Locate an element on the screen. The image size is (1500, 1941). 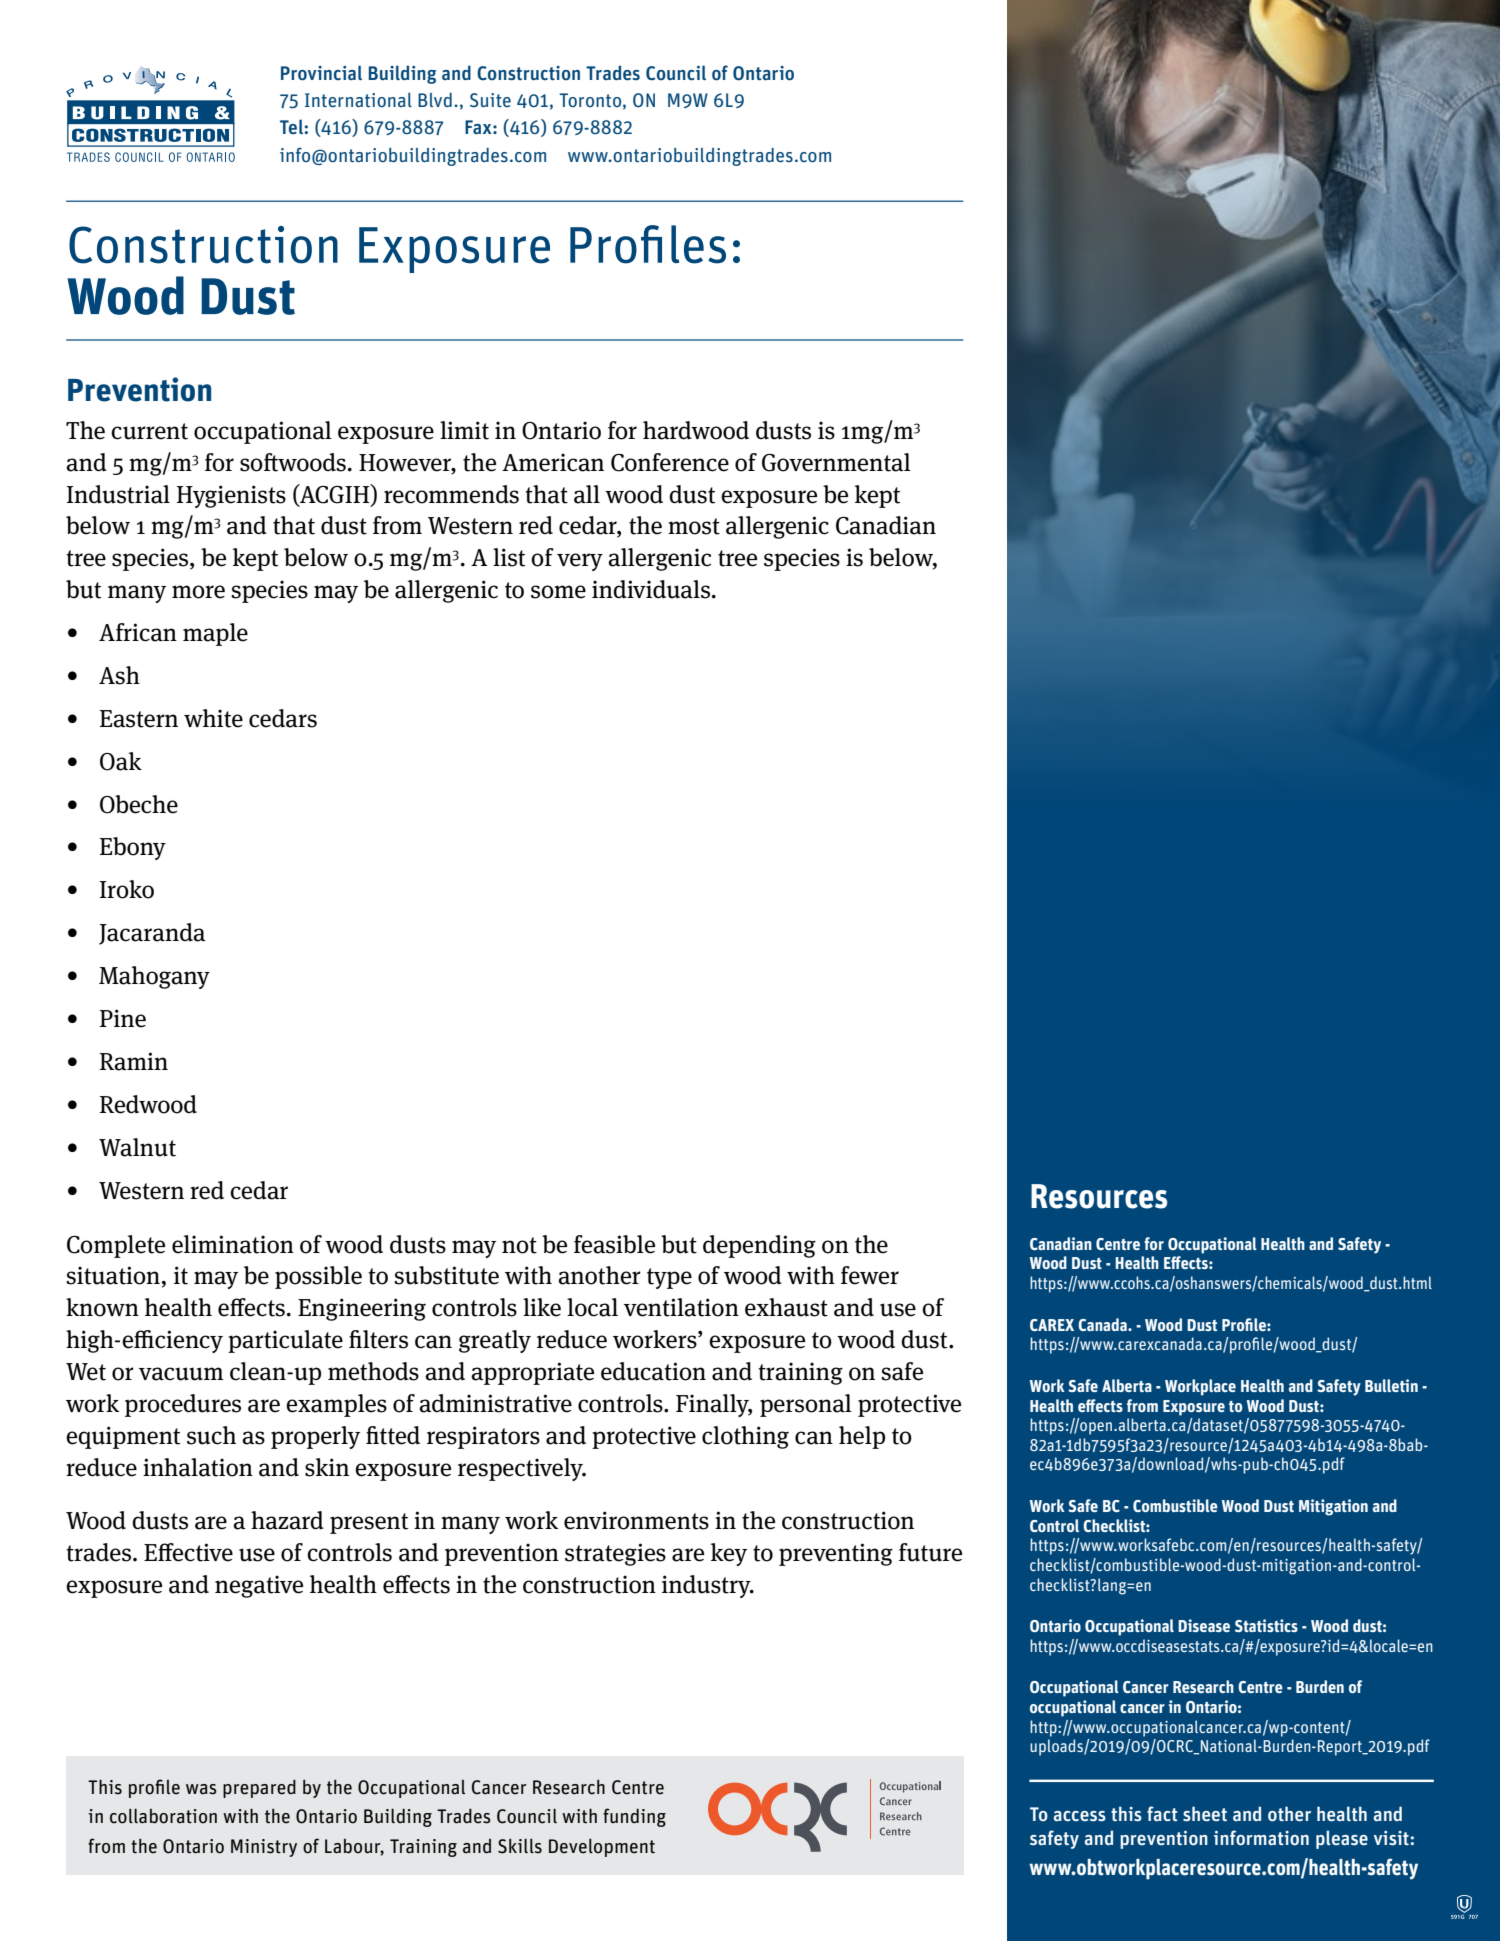
vacuum is located at coordinates (181, 1374).
